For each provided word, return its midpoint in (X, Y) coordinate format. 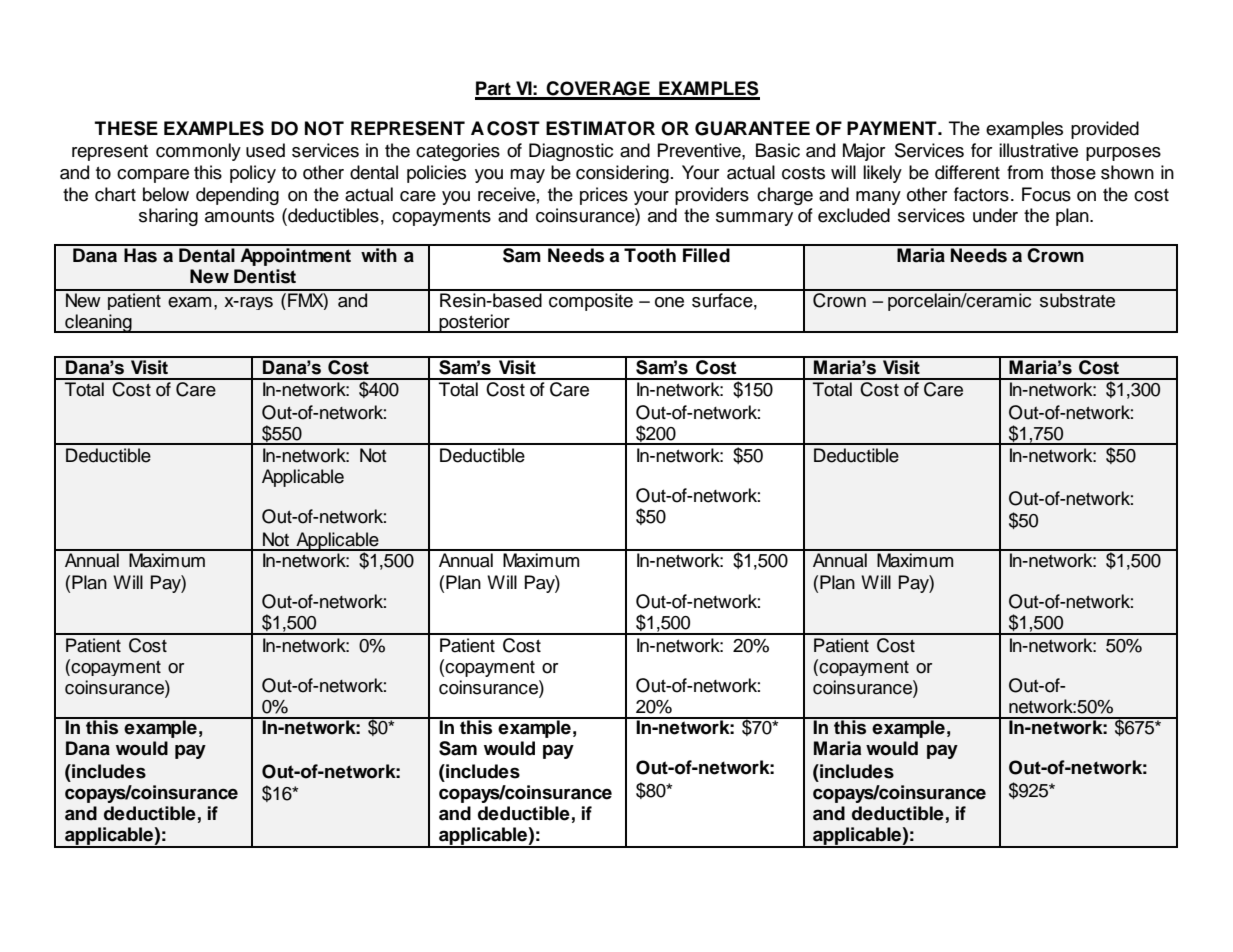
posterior (474, 323)
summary (754, 219)
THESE (126, 128)
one (669, 302)
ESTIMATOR (600, 128)
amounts (239, 216)
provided (1105, 130)
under (995, 215)
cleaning (98, 323)
